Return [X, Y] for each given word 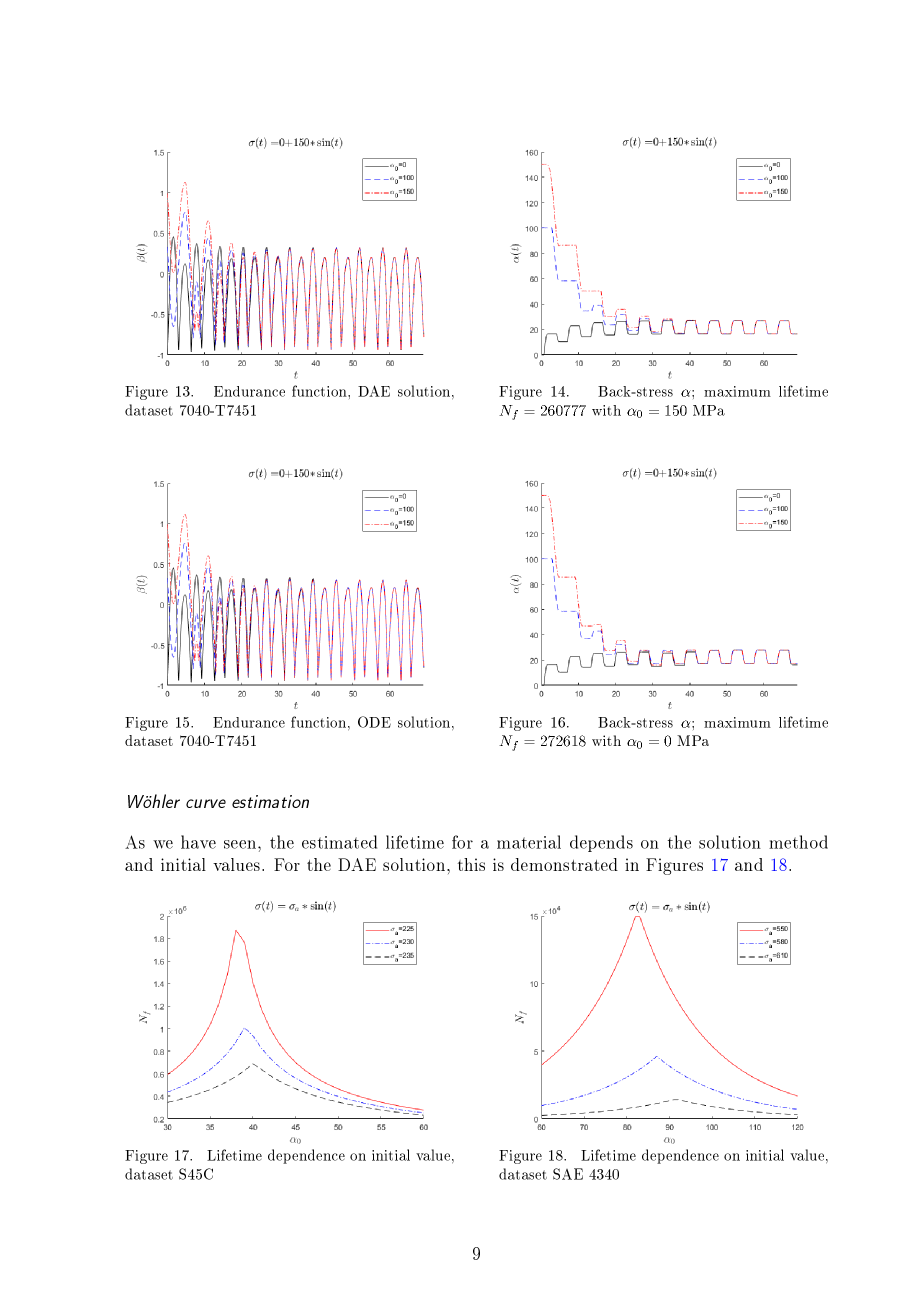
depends [601, 843]
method [798, 842]
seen [241, 844]
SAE [568, 1174]
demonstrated [564, 864]
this [471, 864]
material [529, 842]
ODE [374, 722]
